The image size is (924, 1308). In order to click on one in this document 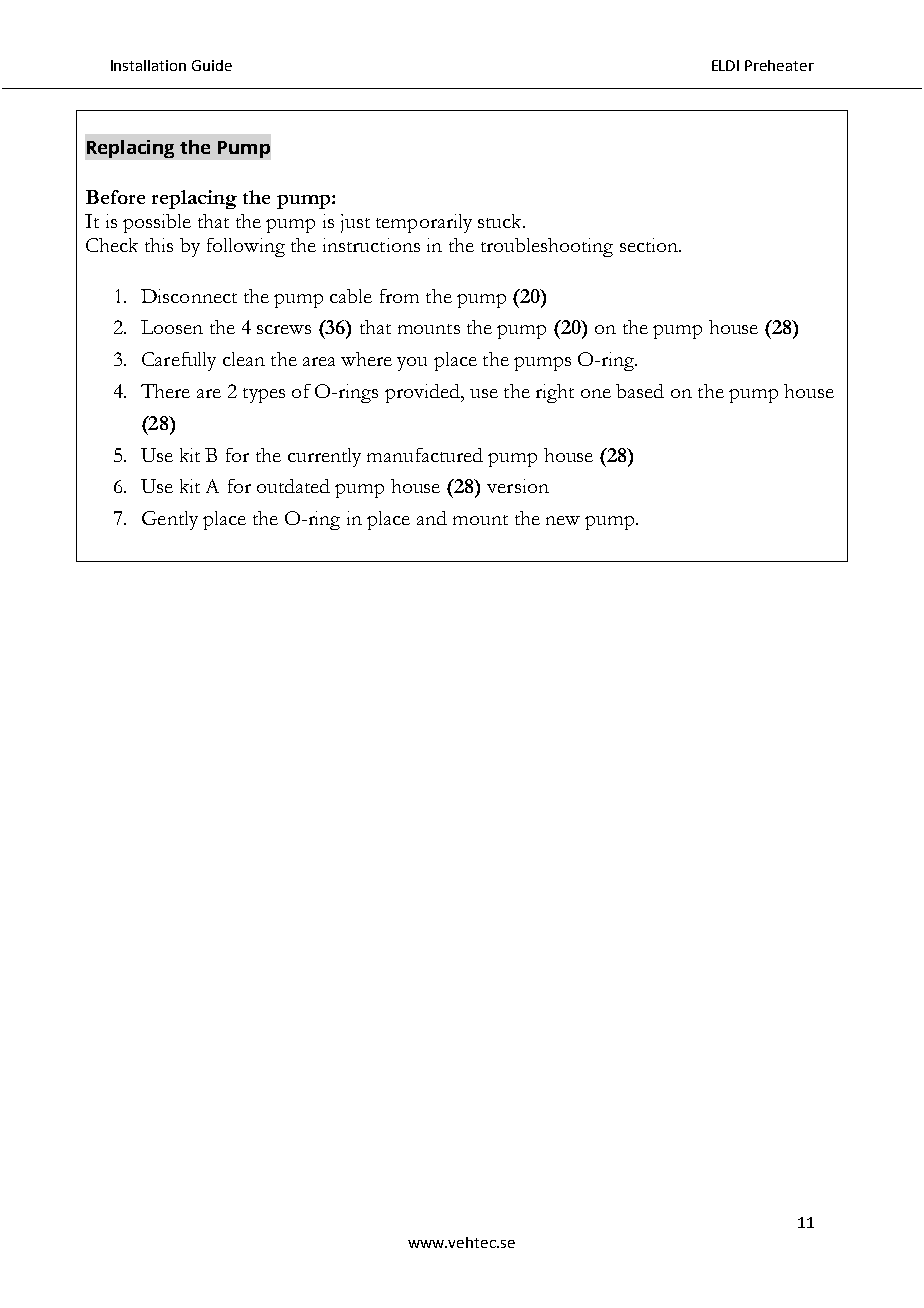, I will do `click(596, 393)`.
